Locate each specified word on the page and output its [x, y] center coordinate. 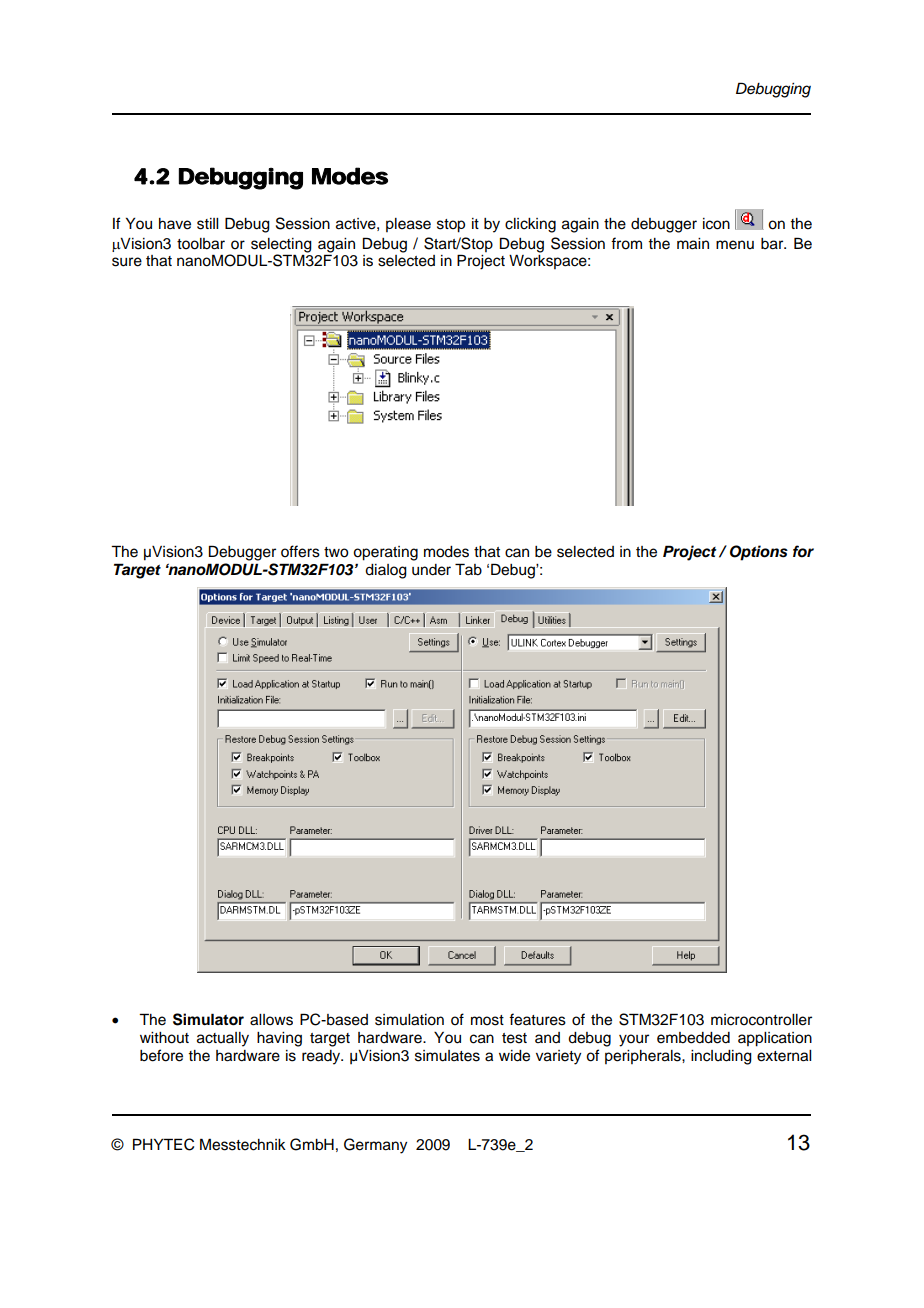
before [161, 1055]
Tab [468, 569]
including [721, 1057]
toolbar [201, 244]
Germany [375, 1146]
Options [759, 553]
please [408, 225]
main [693, 244]
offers [300, 551]
